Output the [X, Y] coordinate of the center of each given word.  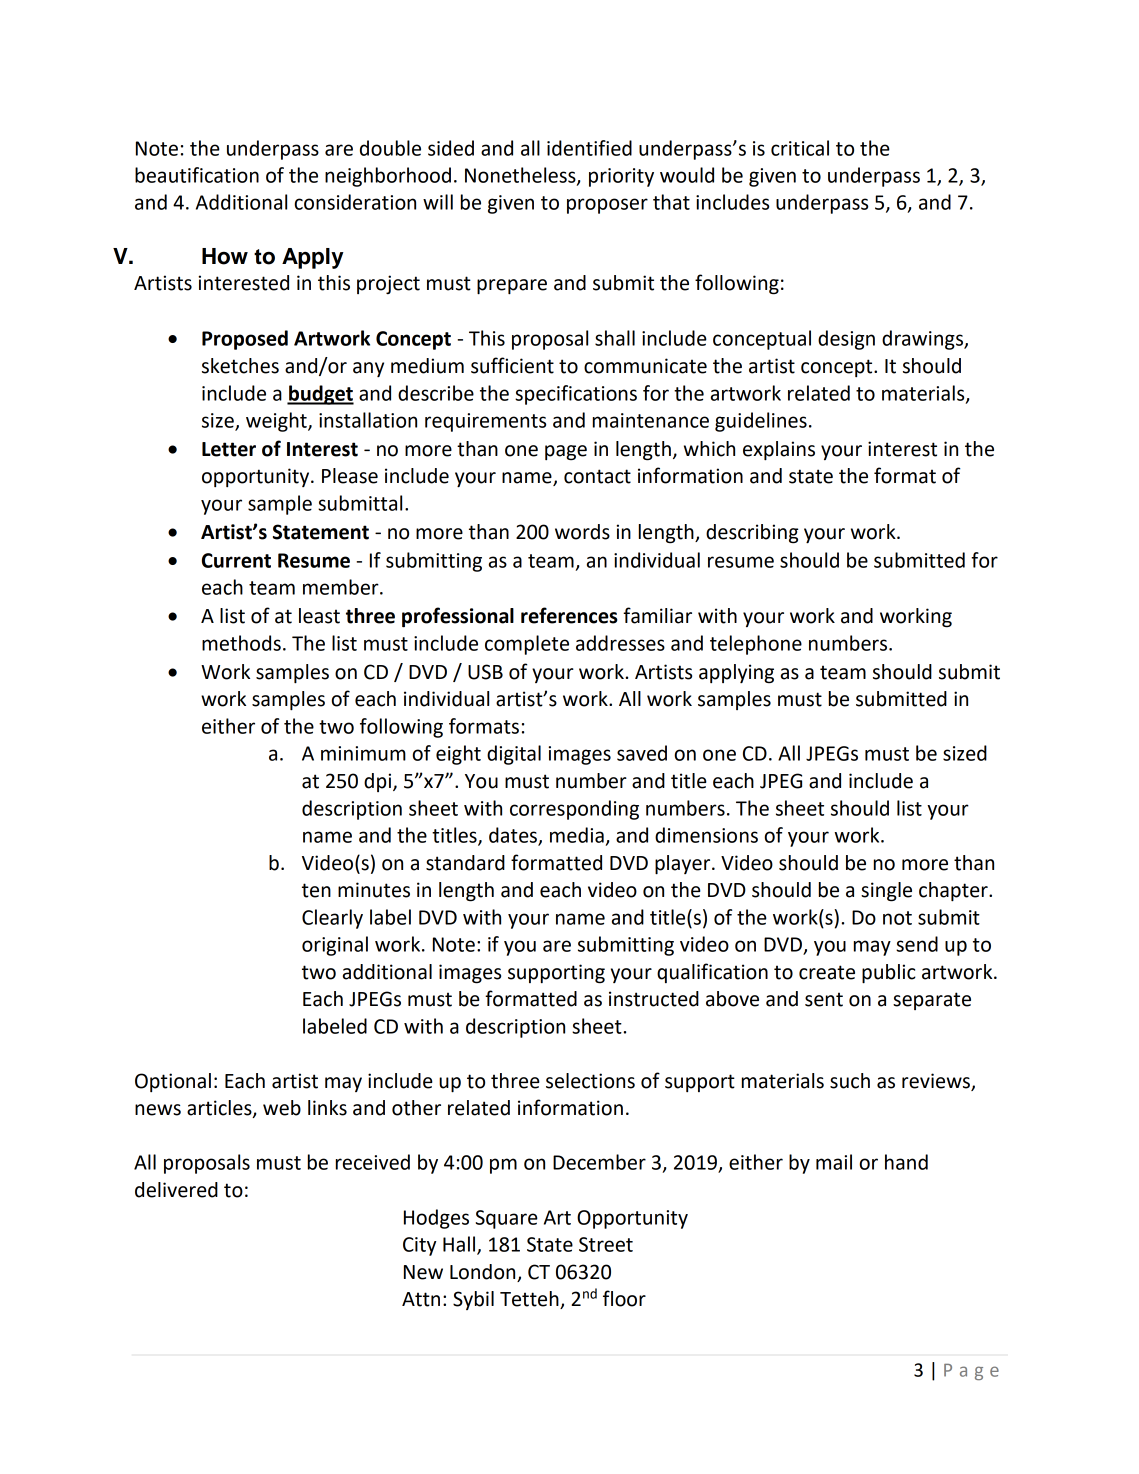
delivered [176, 1190]
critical [800, 148]
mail [834, 1162]
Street [606, 1244]
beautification [197, 175]
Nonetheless [521, 176]
